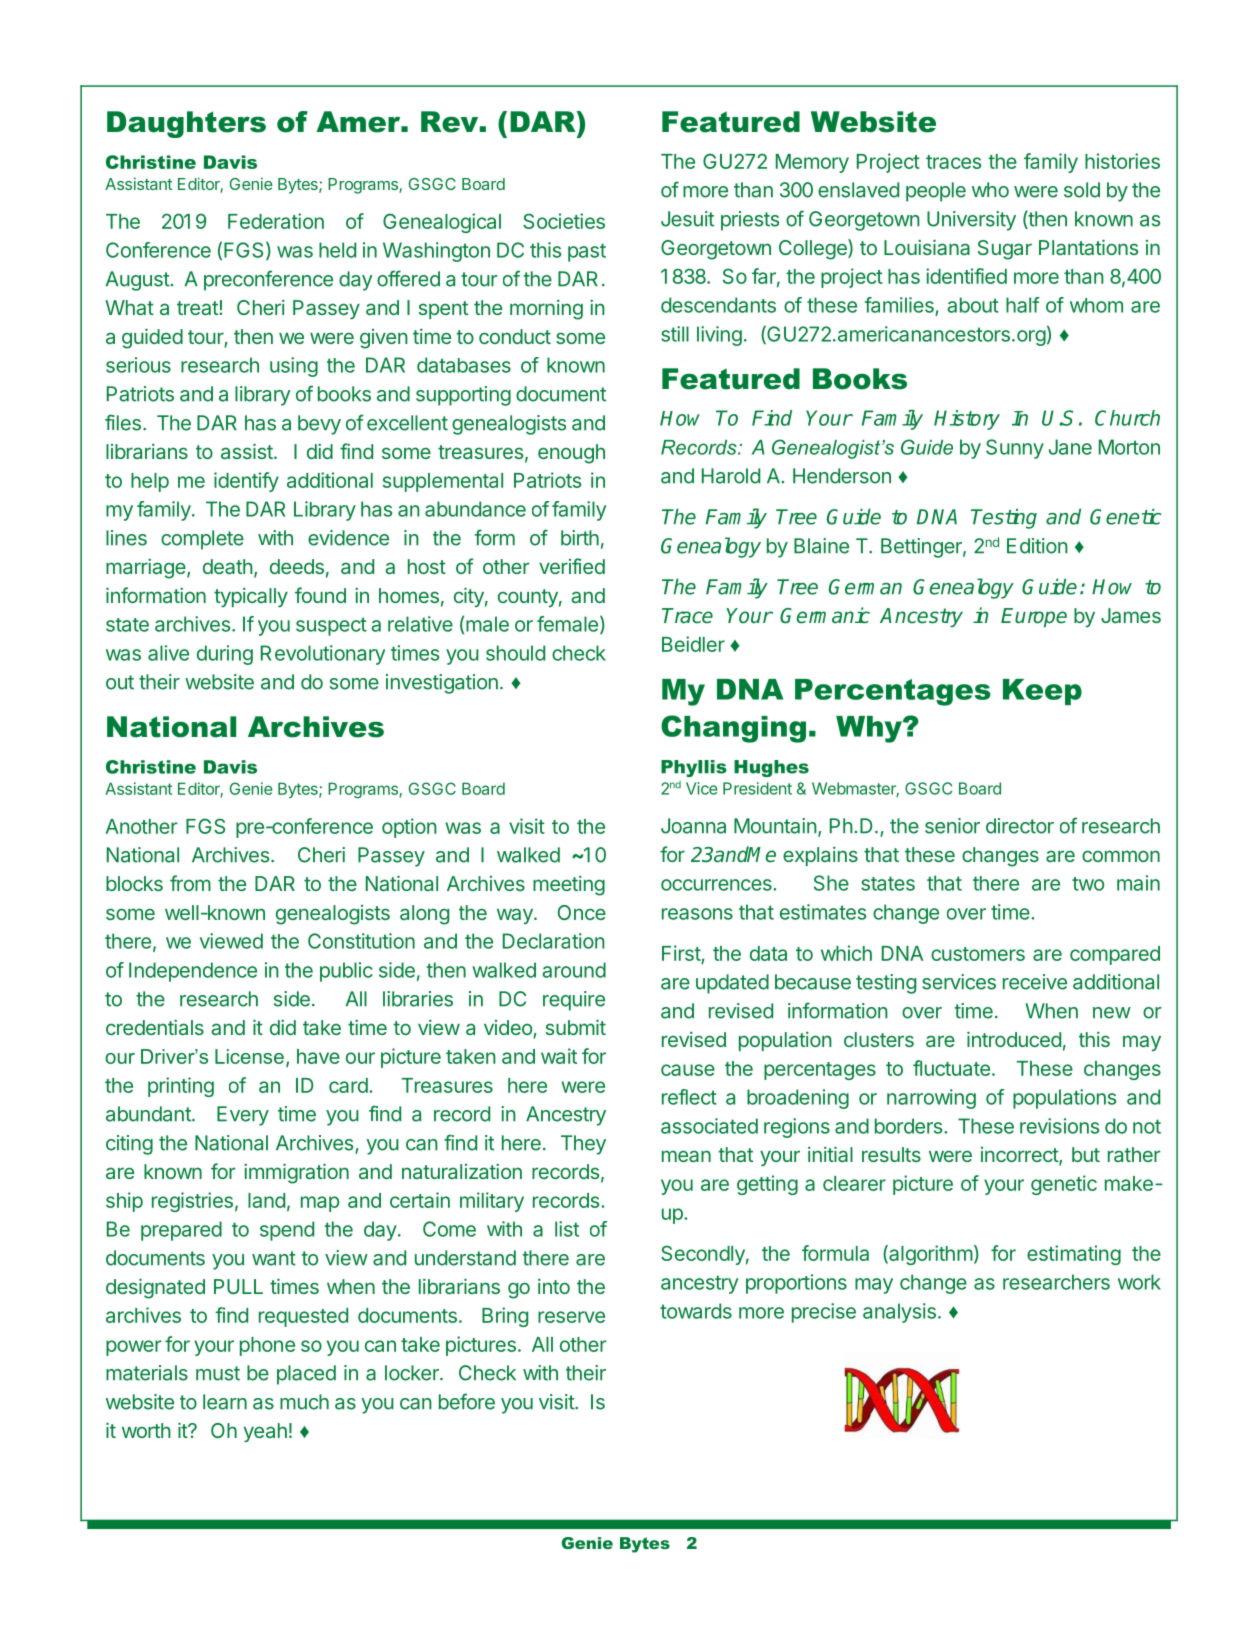 The image size is (1258, 1628). What do you see at coordinates (1020, 826) in the screenshot?
I see `director` at bounding box center [1020, 826].
